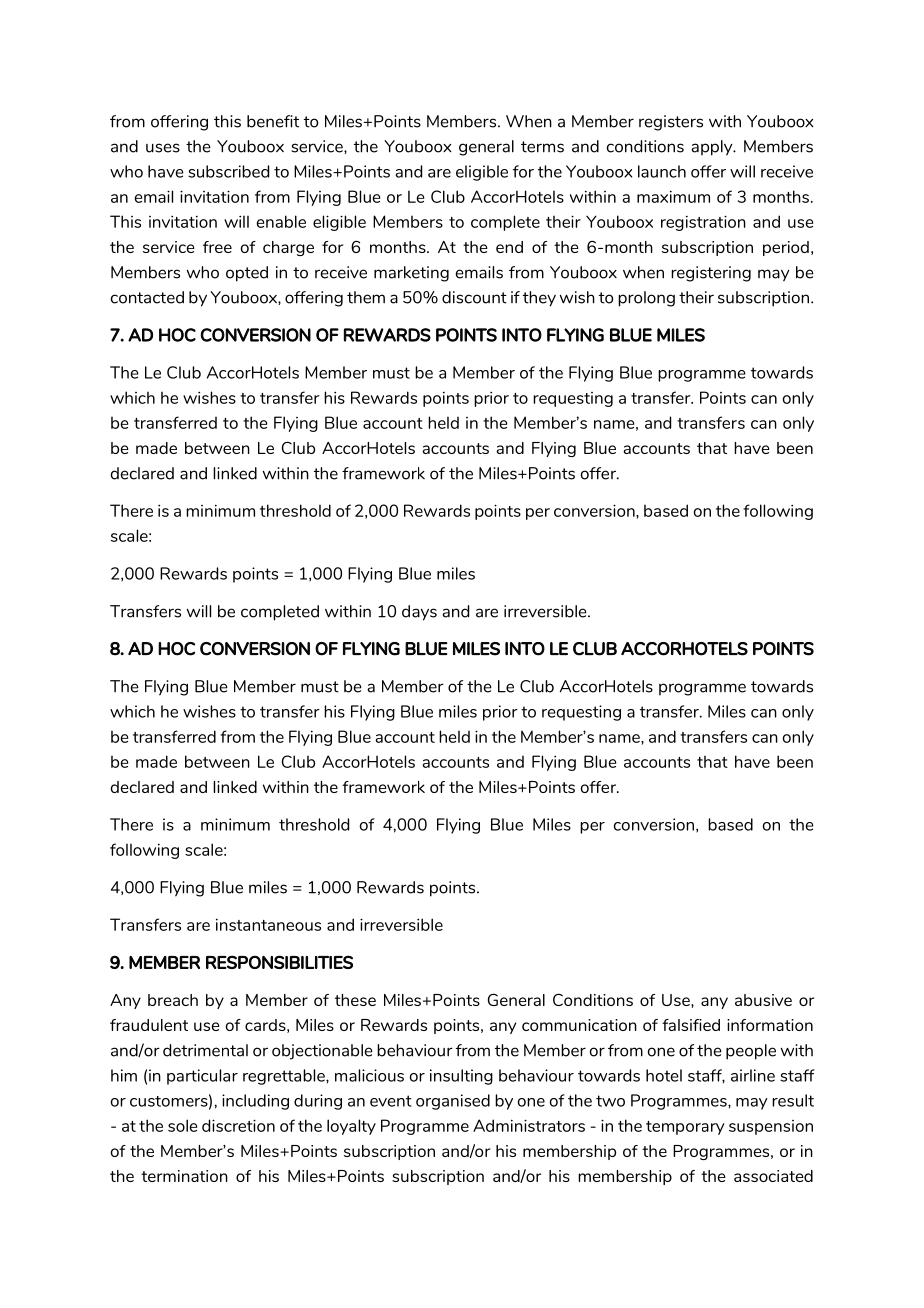  Describe the element at coordinates (542, 147) in the screenshot. I see `terms` at that location.
